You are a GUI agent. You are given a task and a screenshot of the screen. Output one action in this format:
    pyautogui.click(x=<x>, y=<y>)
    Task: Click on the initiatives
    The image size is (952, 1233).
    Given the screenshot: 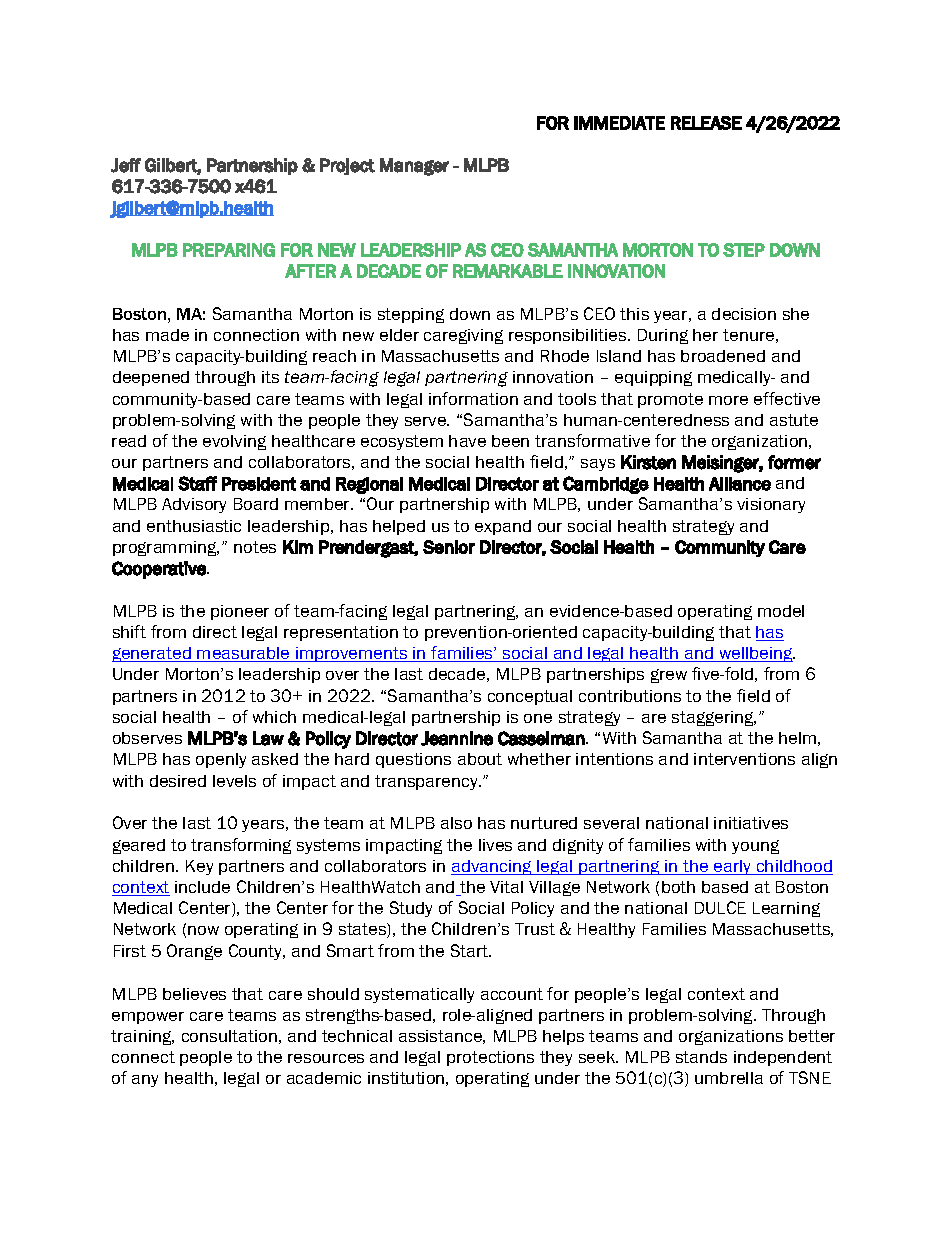 What is the action you would take?
    pyautogui.click(x=751, y=823)
